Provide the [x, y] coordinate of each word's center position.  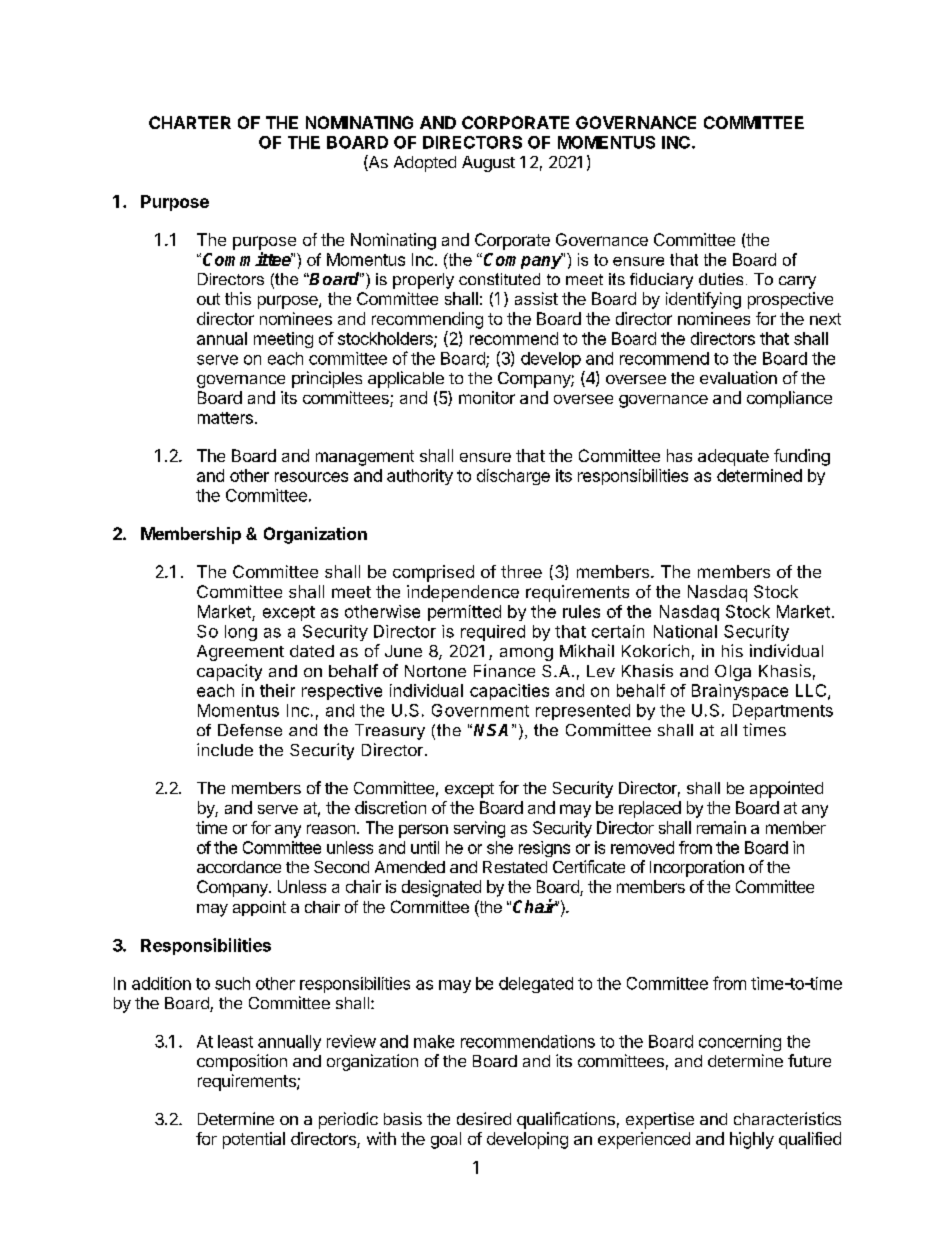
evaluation [738, 377]
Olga [733, 673]
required [493, 633]
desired [484, 1118]
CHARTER [190, 122]
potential [254, 1140]
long [241, 633]
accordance [239, 867]
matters [225, 418]
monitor [487, 397]
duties [721, 279]
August [488, 164]
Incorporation [697, 868]
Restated [515, 867]
